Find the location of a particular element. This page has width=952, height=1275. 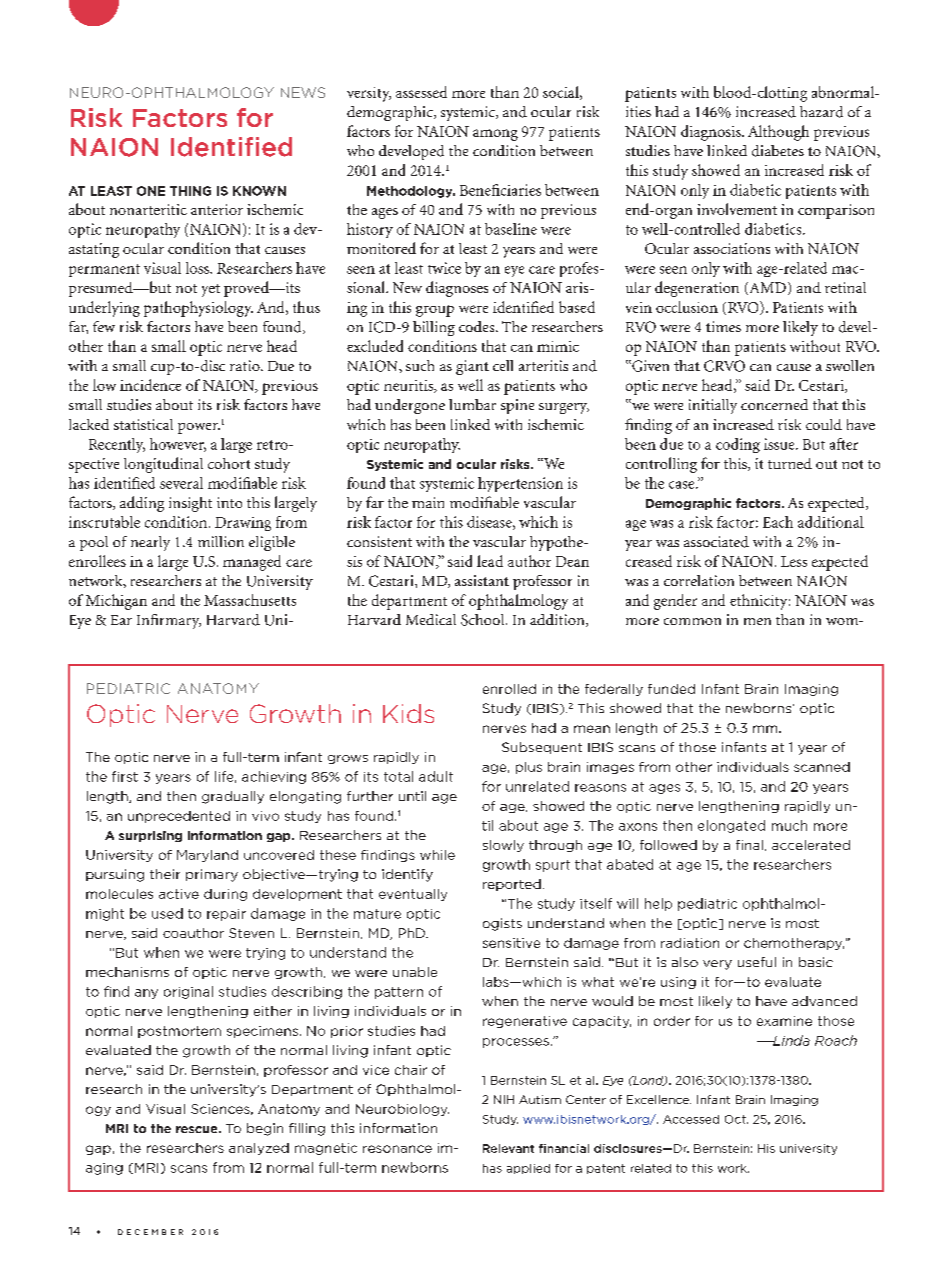

applied is located at coordinates (528, 1169).
